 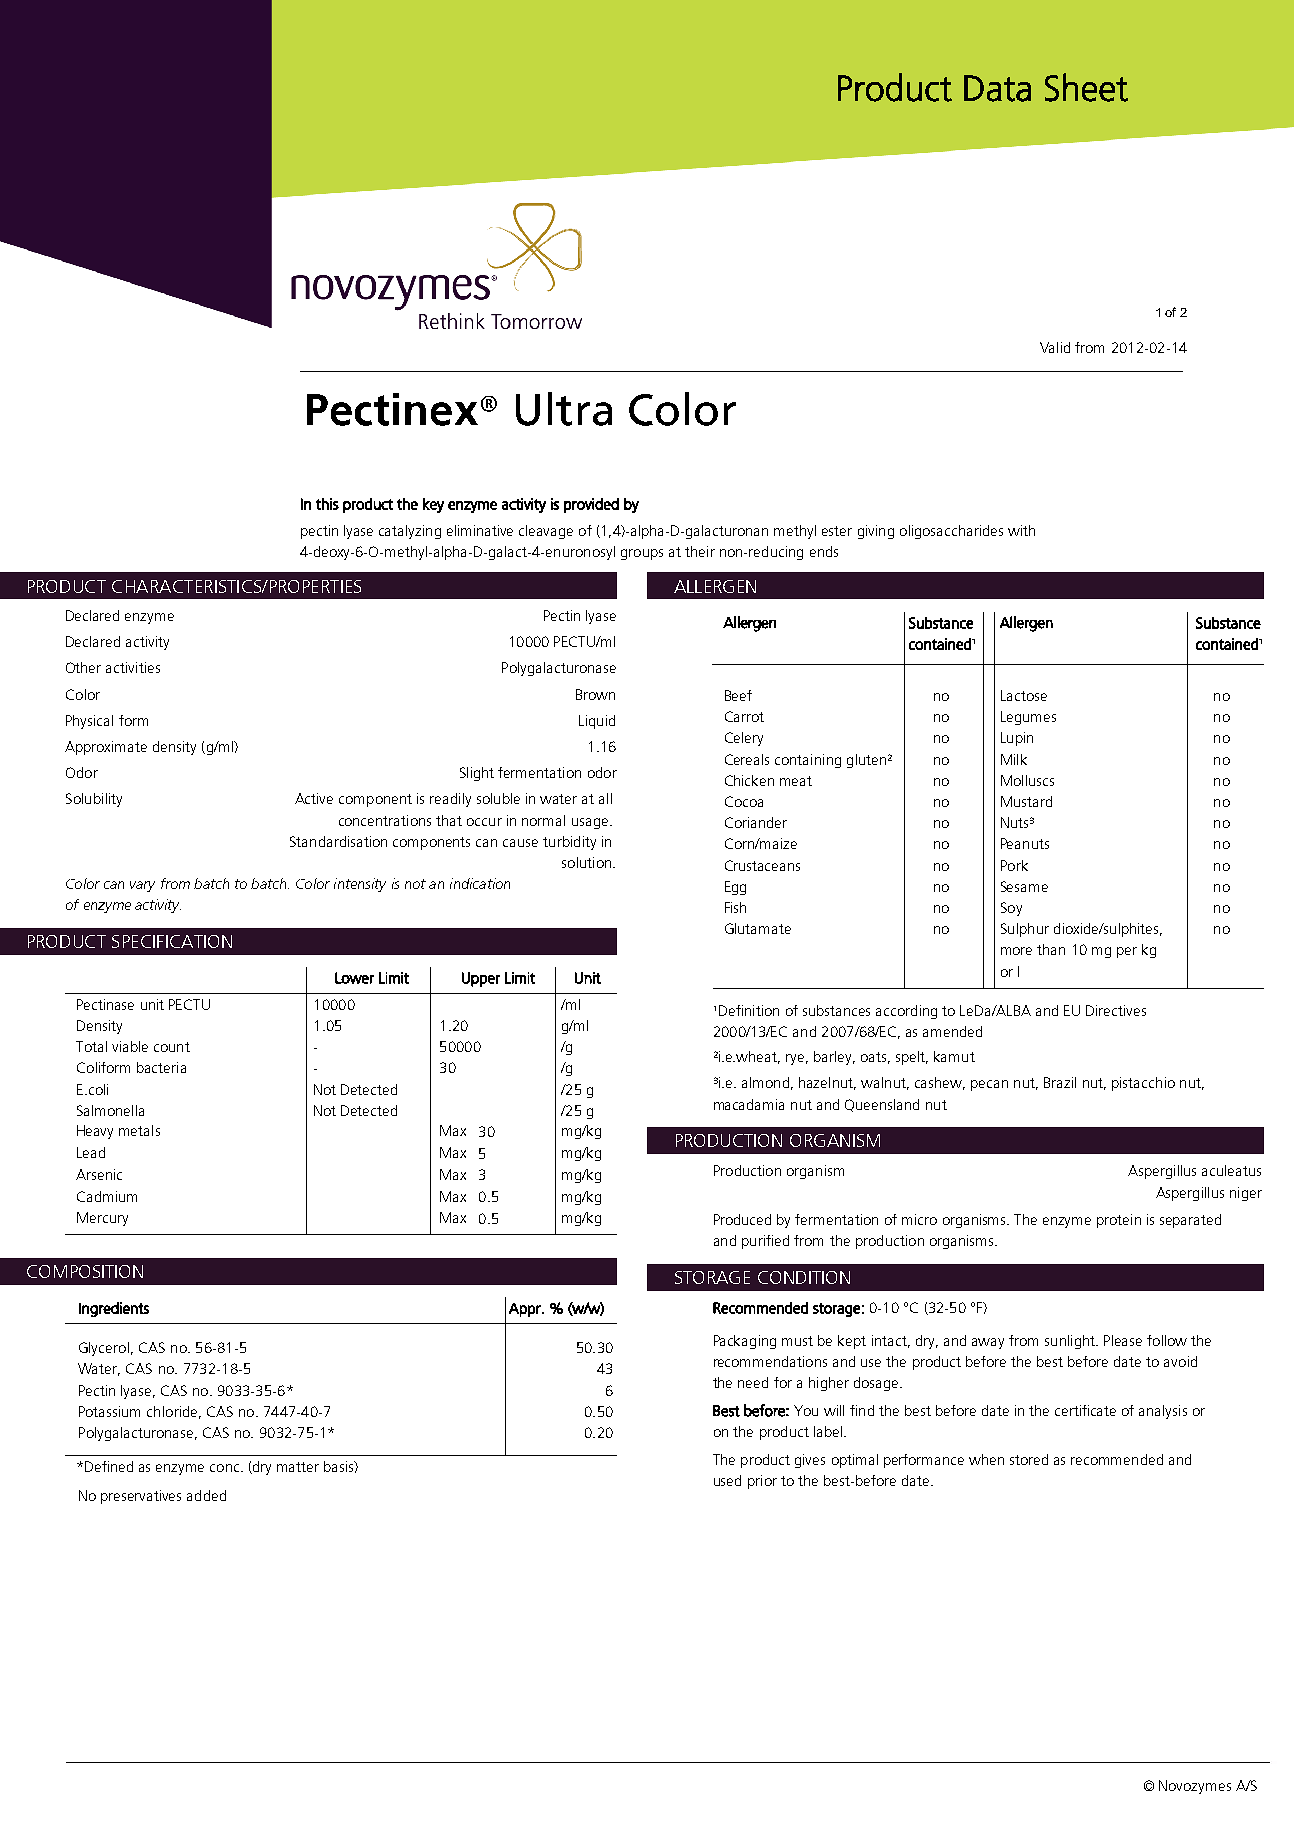 What do you see at coordinates (727, 1480) in the image?
I see `used` at bounding box center [727, 1480].
